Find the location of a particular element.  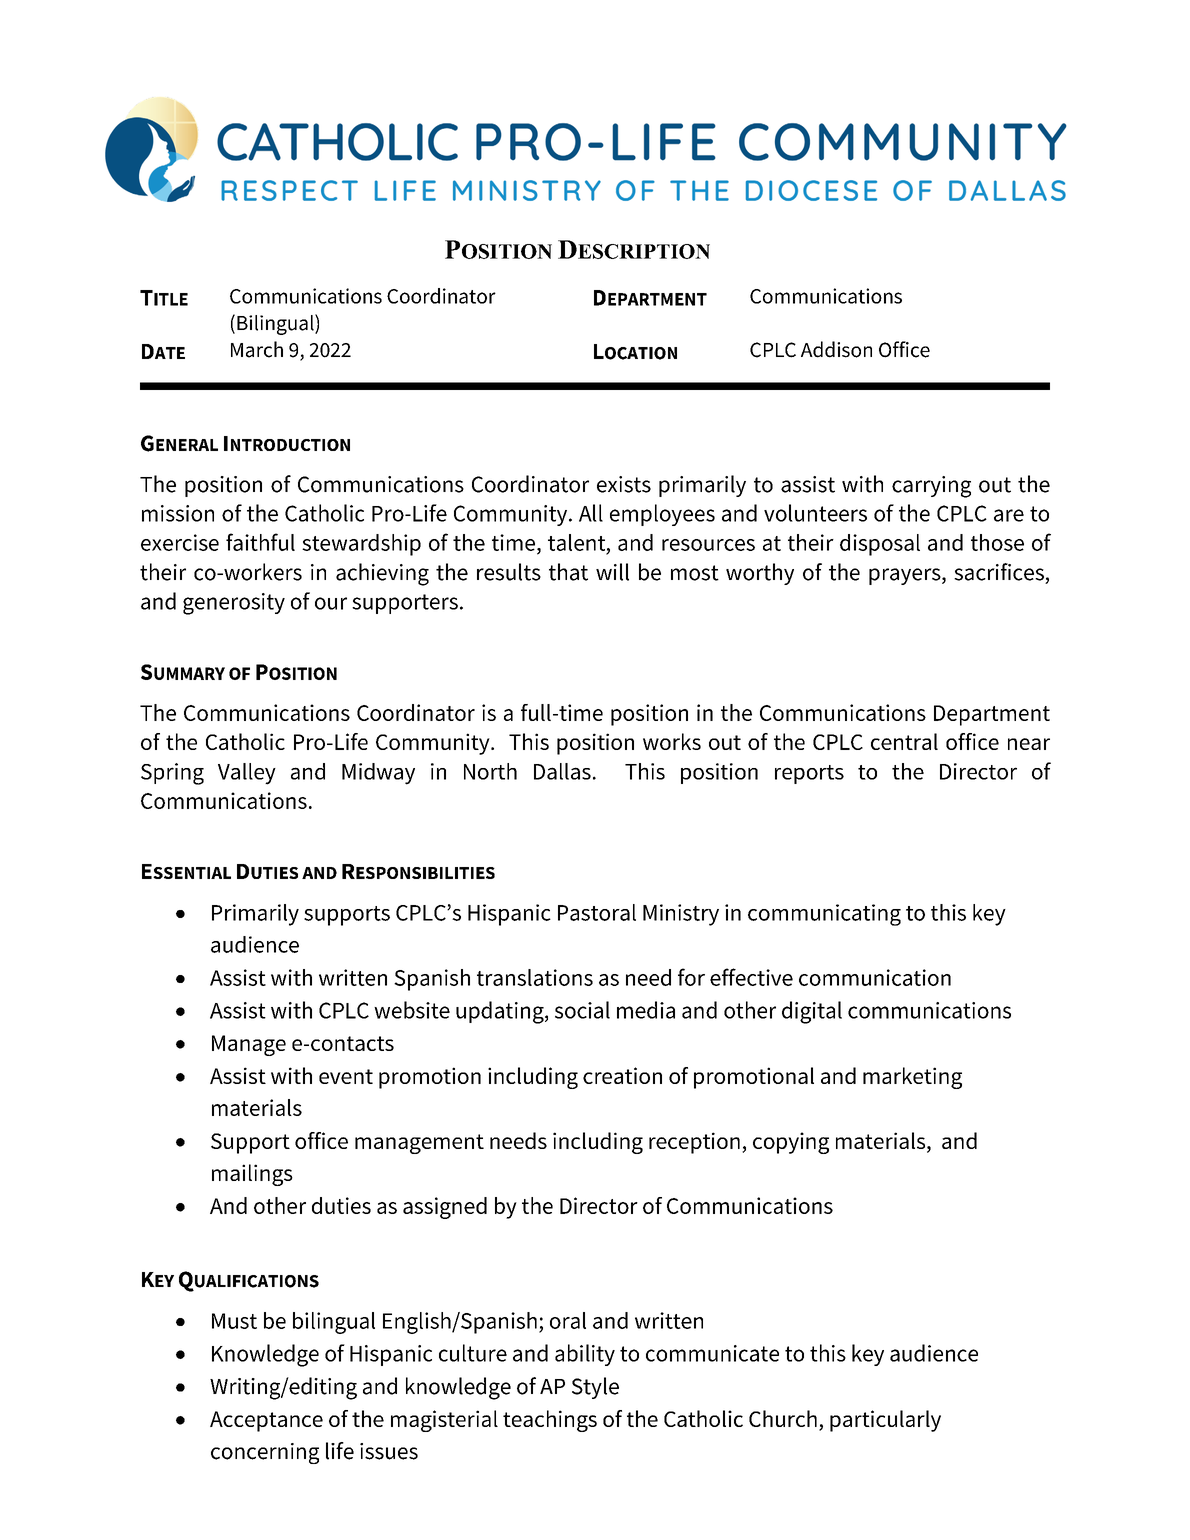

Addison is located at coordinates (836, 349).
